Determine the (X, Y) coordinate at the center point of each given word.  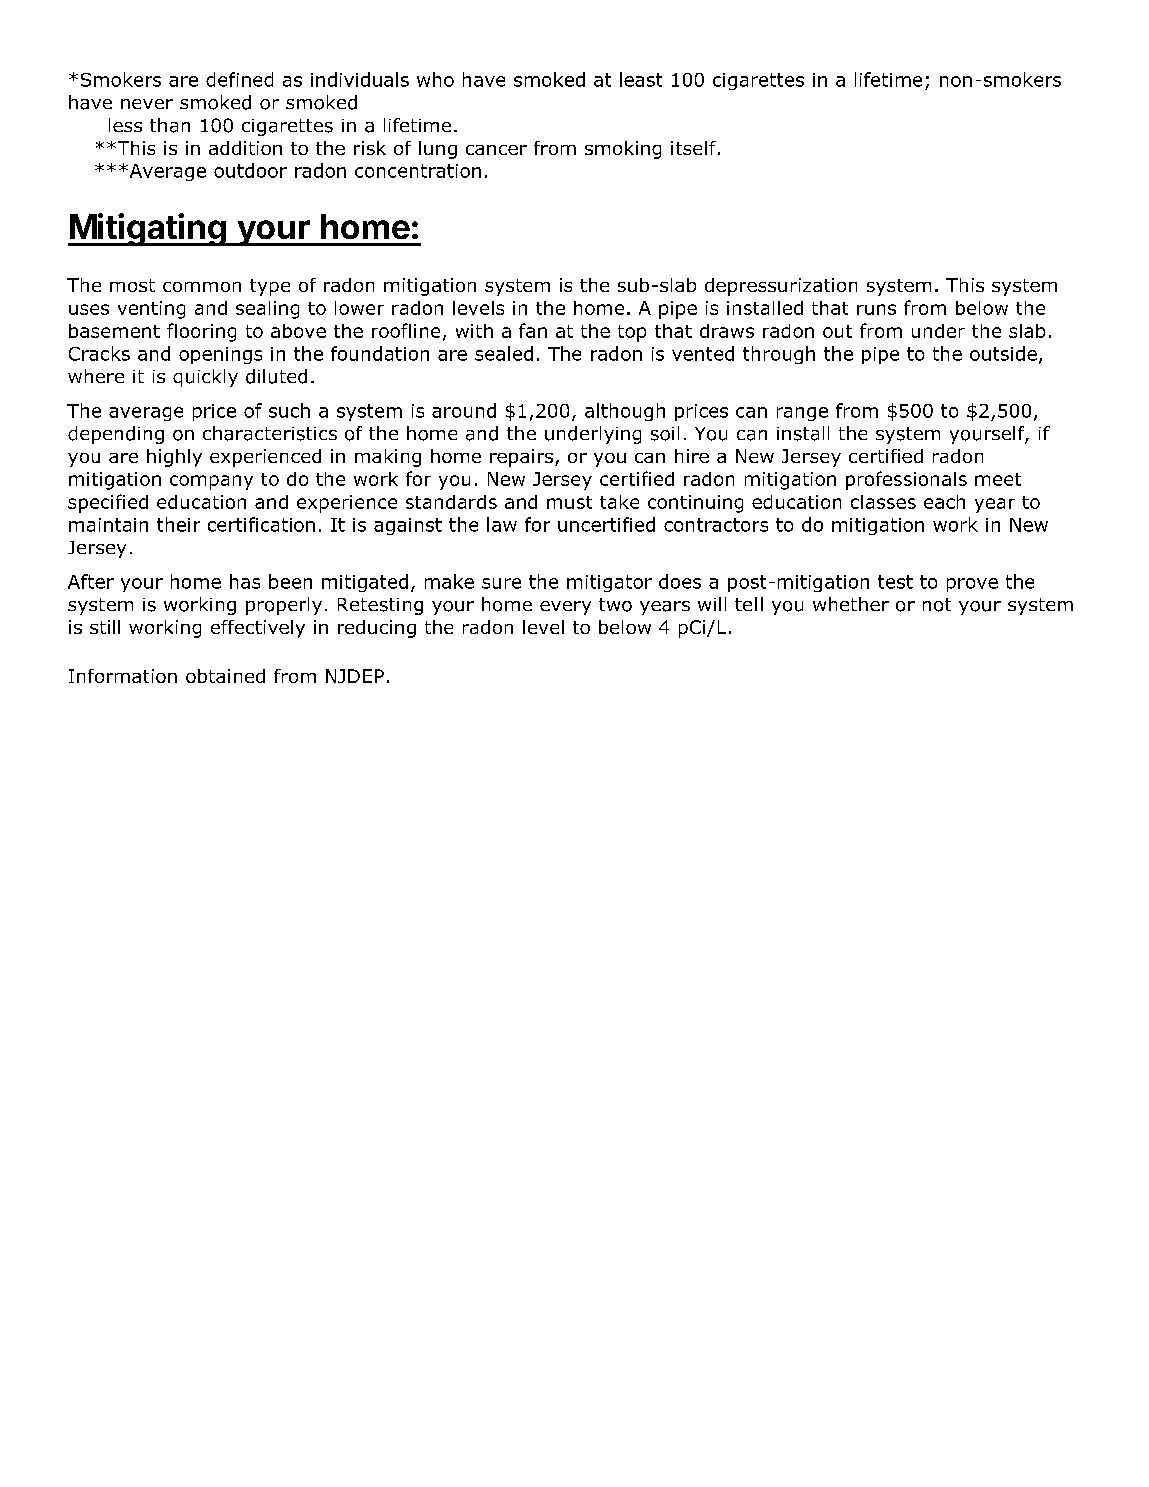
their (178, 524)
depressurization (781, 287)
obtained (225, 676)
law (502, 524)
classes (883, 502)
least (641, 79)
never (147, 104)
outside (1003, 353)
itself (693, 148)
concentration (418, 171)
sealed (504, 353)
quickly (205, 378)
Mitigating (148, 229)
